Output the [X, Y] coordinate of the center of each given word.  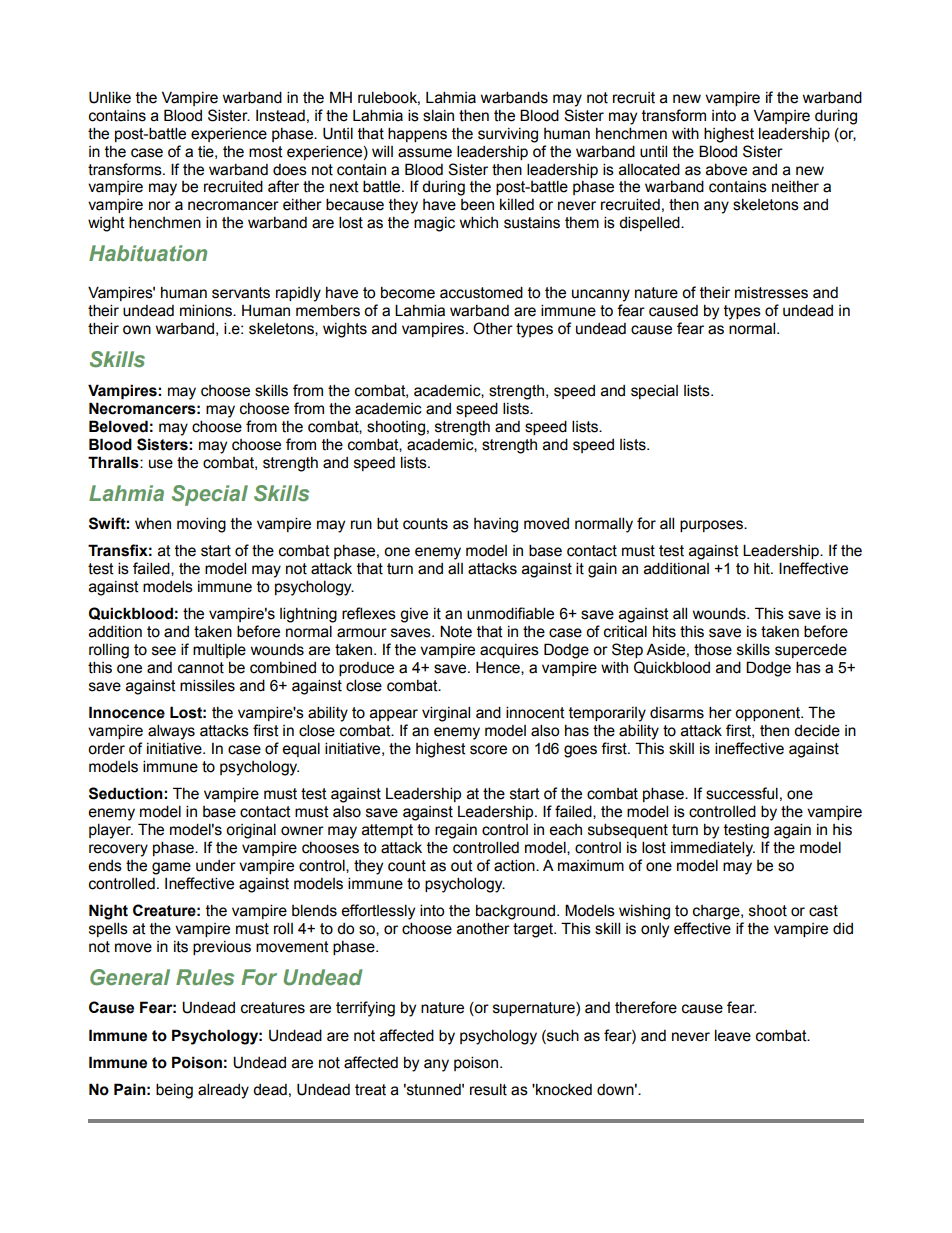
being [174, 1091]
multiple [219, 650]
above [726, 169]
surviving [508, 135]
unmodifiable [510, 613]
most [266, 152]
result [488, 1089]
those [713, 650]
